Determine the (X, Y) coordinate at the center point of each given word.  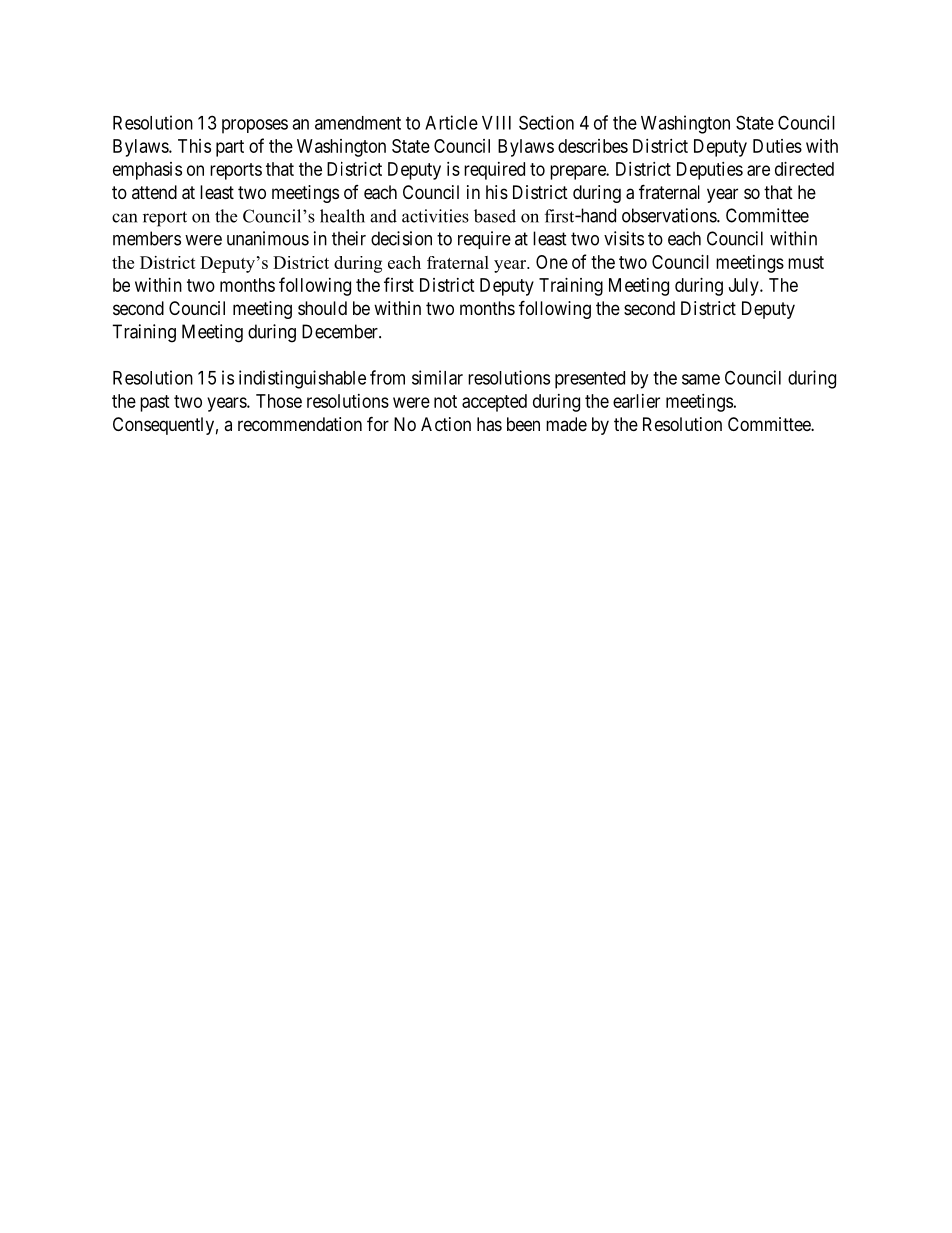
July (745, 287)
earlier (636, 401)
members (147, 238)
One (552, 262)
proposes (255, 126)
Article (451, 122)
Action (446, 424)
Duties (777, 146)
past (155, 403)
